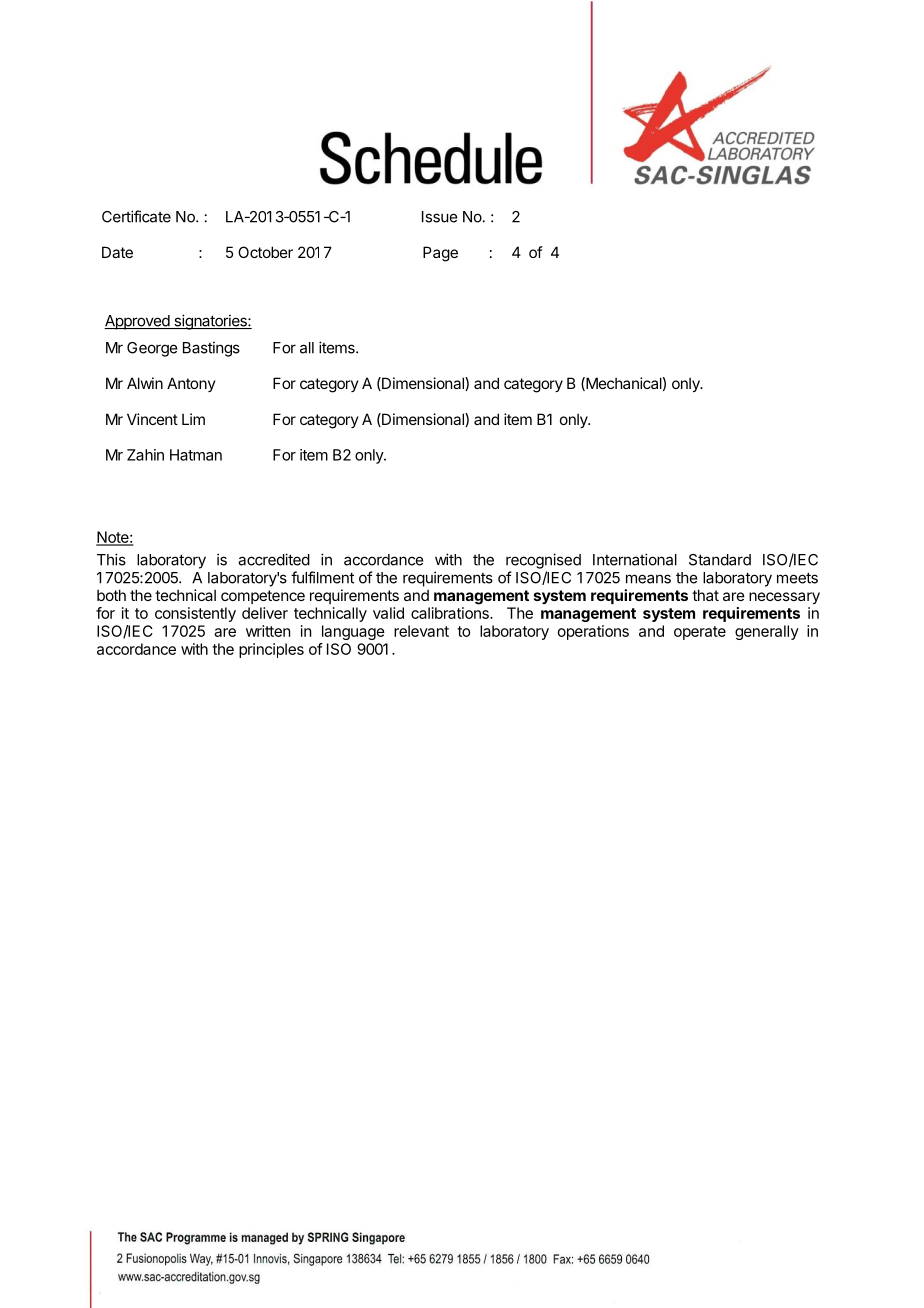 This document has height=1308, width=924. I want to click on Lim, so click(193, 419).
